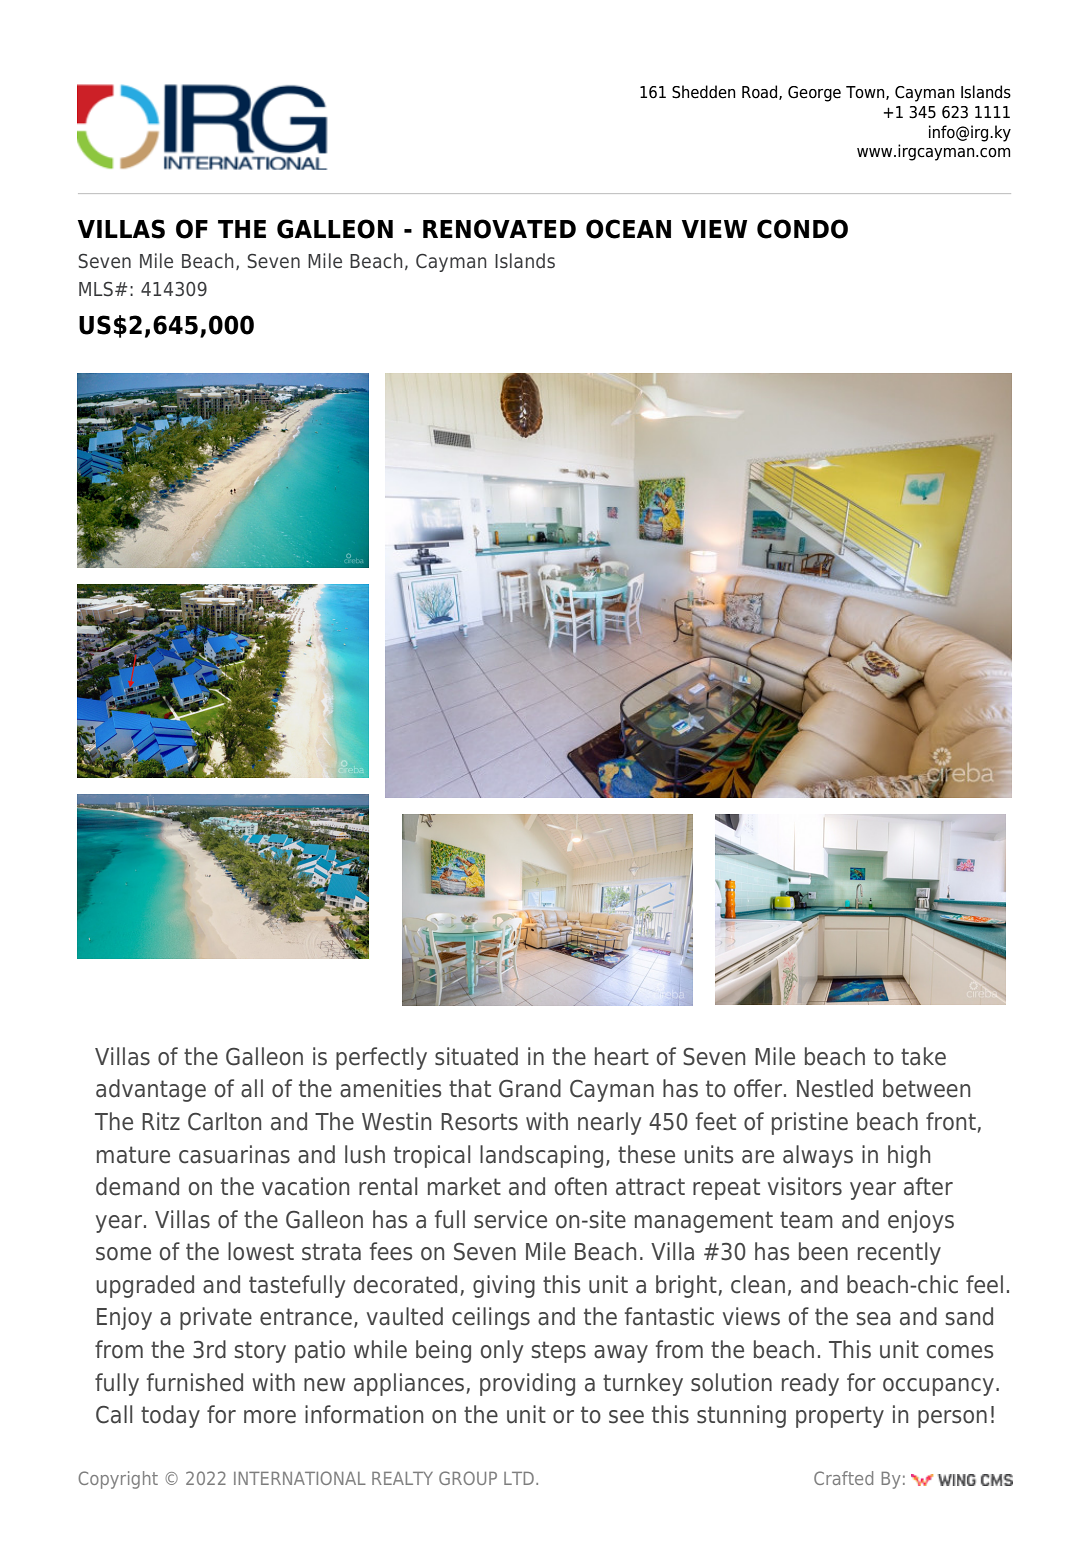 This screenshot has width=1090, height=1542. What do you see at coordinates (840, 1417) in the screenshot?
I see `property` at bounding box center [840, 1417].
